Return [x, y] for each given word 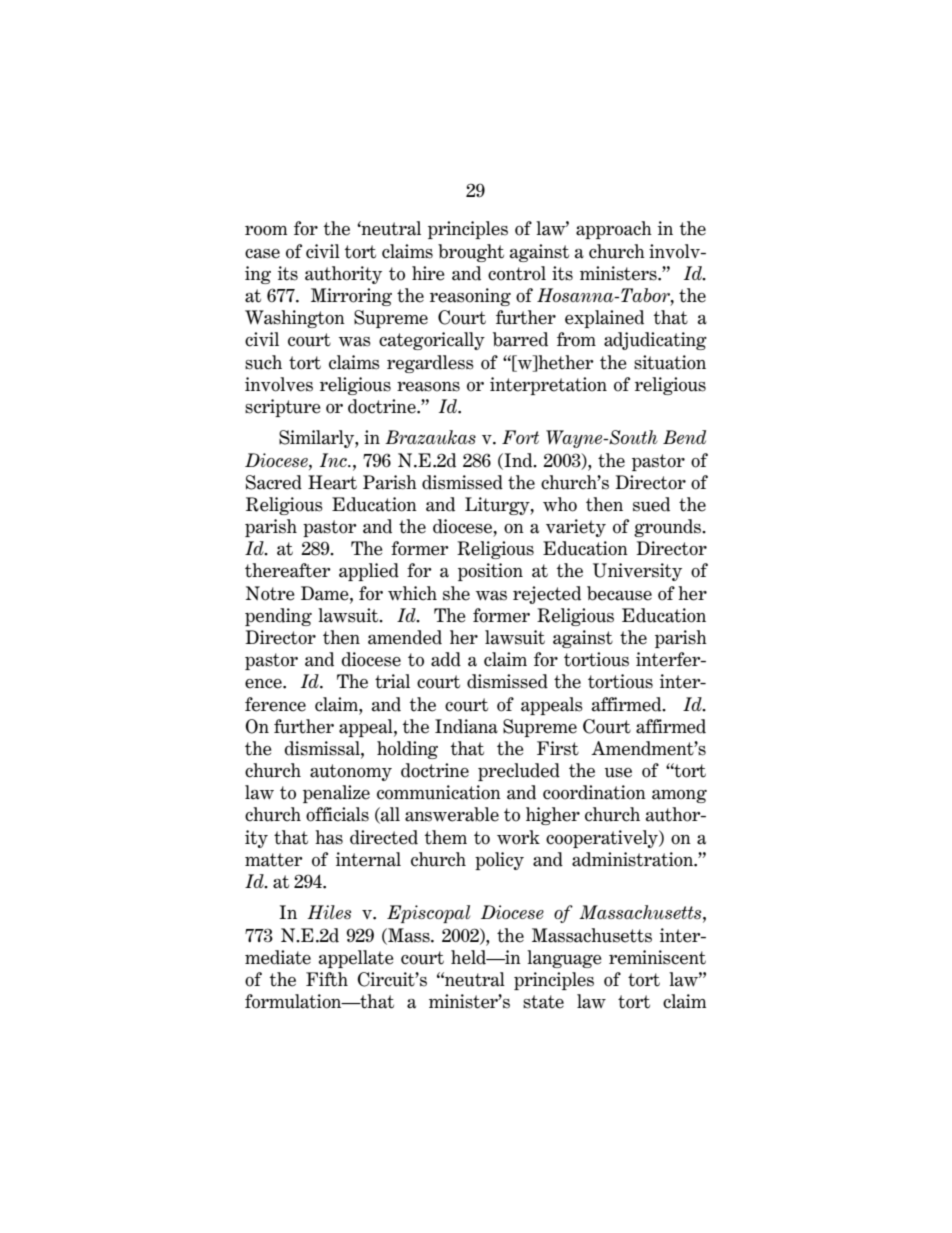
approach [614, 230]
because [619, 593]
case [262, 254]
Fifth [327, 979]
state [543, 1002]
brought [471, 253]
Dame [326, 593]
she [456, 593]
